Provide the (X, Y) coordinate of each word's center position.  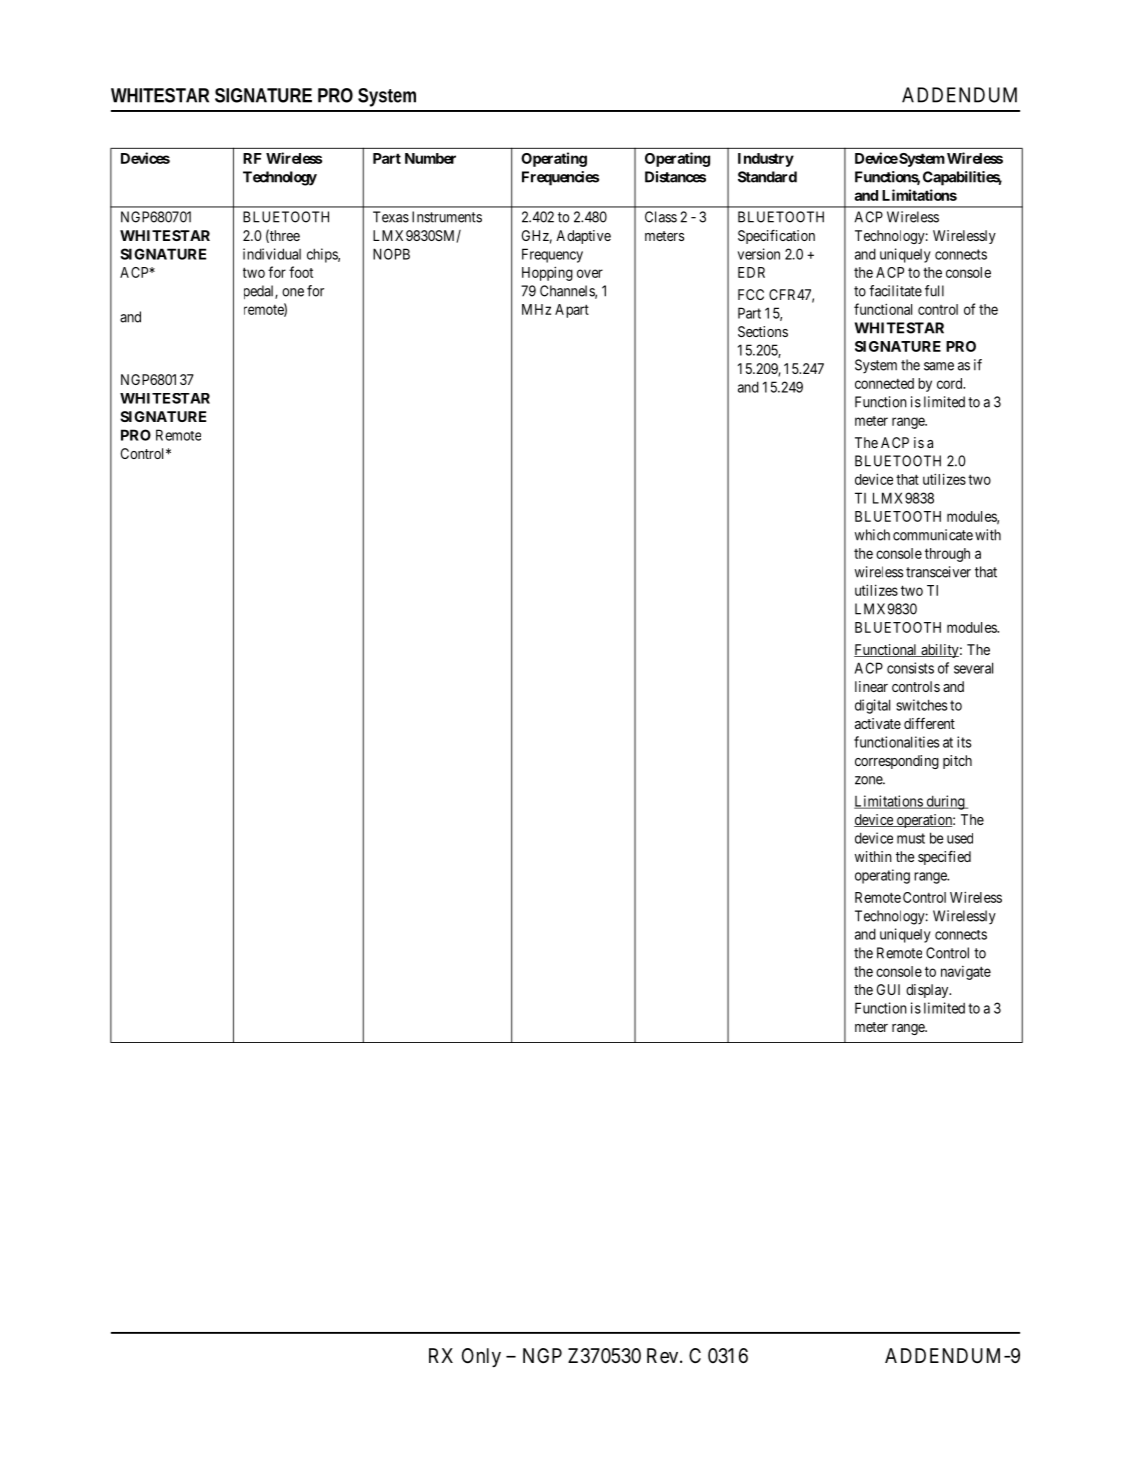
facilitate (895, 291)
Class (661, 217)
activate (878, 723)
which (872, 535)
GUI (888, 989)
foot (301, 272)
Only (481, 1357)
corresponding (897, 762)
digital (872, 706)
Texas (391, 217)
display (928, 991)
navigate (966, 973)
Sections (763, 331)
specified (944, 857)
